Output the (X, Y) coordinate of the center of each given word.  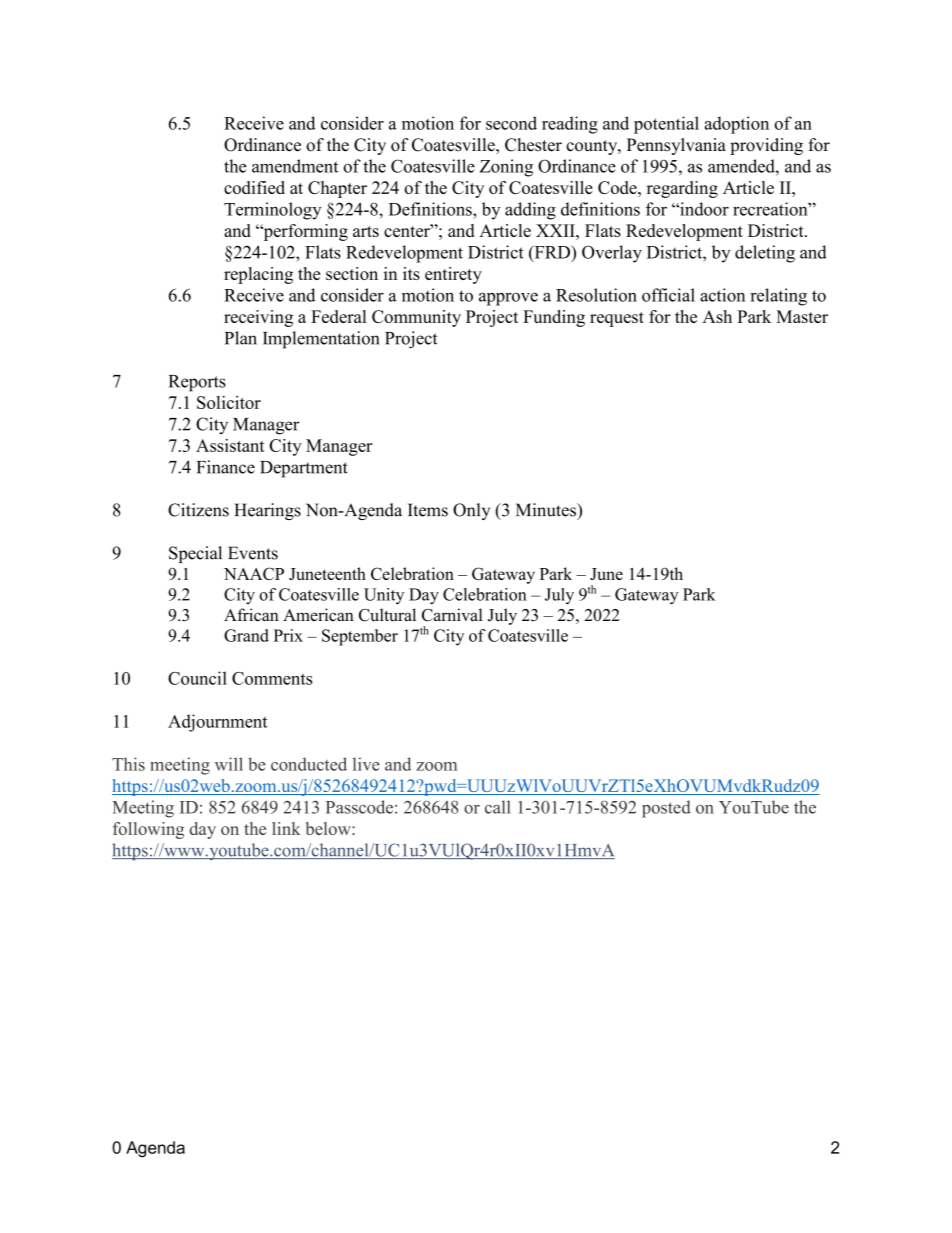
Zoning (506, 168)
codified (254, 187)
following (148, 830)
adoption (737, 125)
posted (666, 809)
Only (471, 511)
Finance (226, 467)
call (498, 807)
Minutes (547, 510)
